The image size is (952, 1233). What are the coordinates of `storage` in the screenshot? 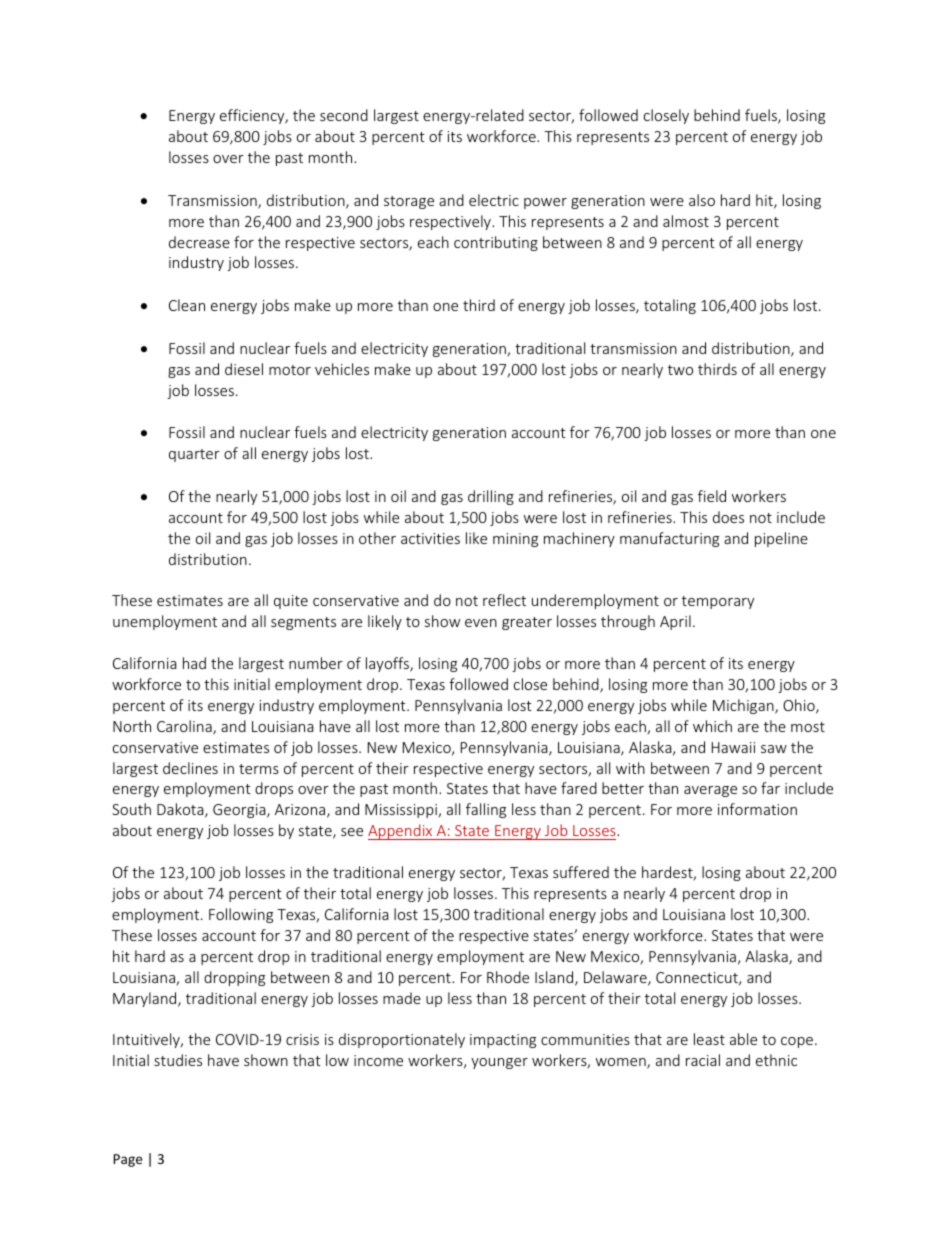 It's located at (409, 202).
